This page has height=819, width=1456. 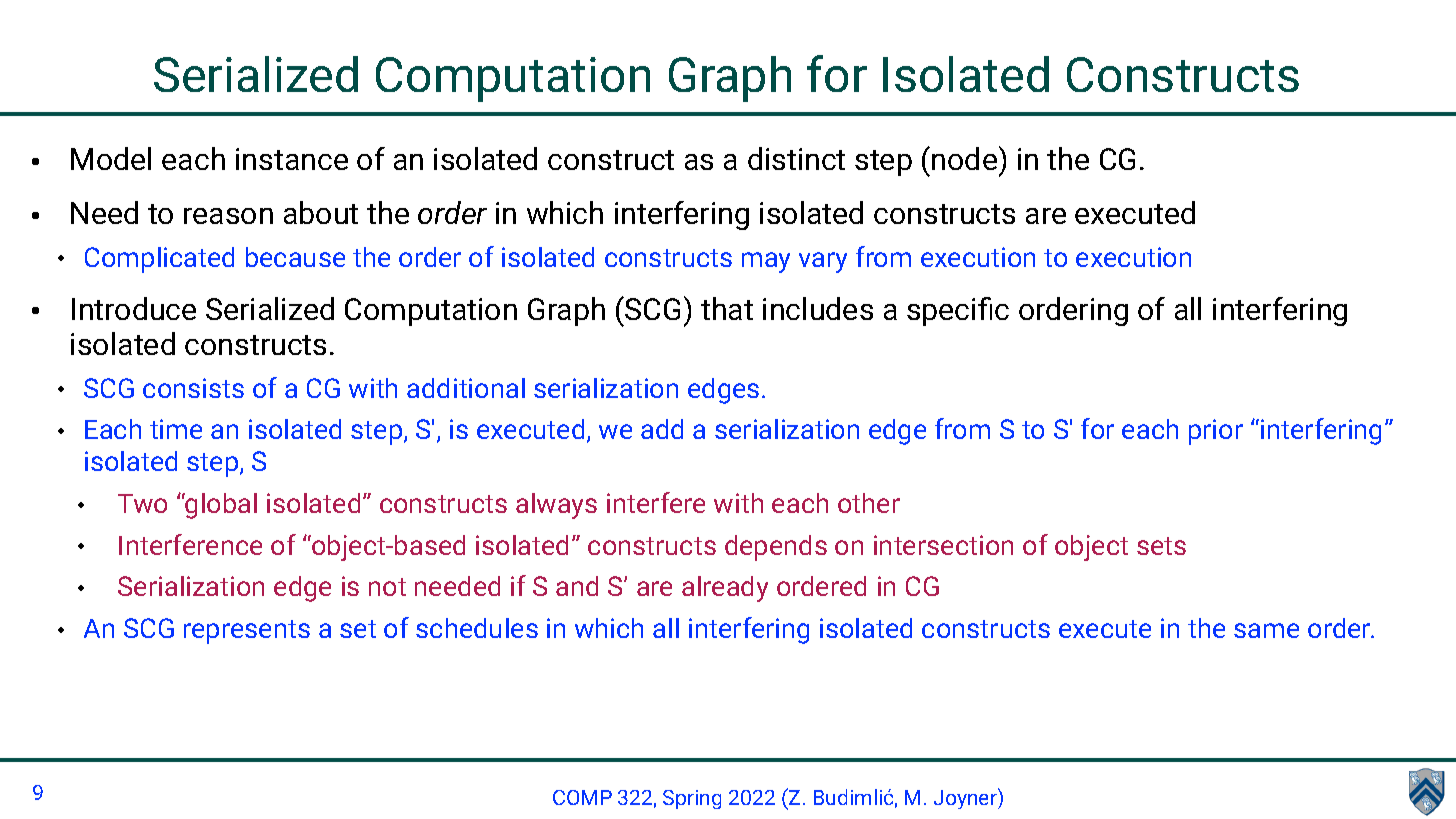 What do you see at coordinates (966, 798) in the page?
I see `Joyner` at bounding box center [966, 798].
